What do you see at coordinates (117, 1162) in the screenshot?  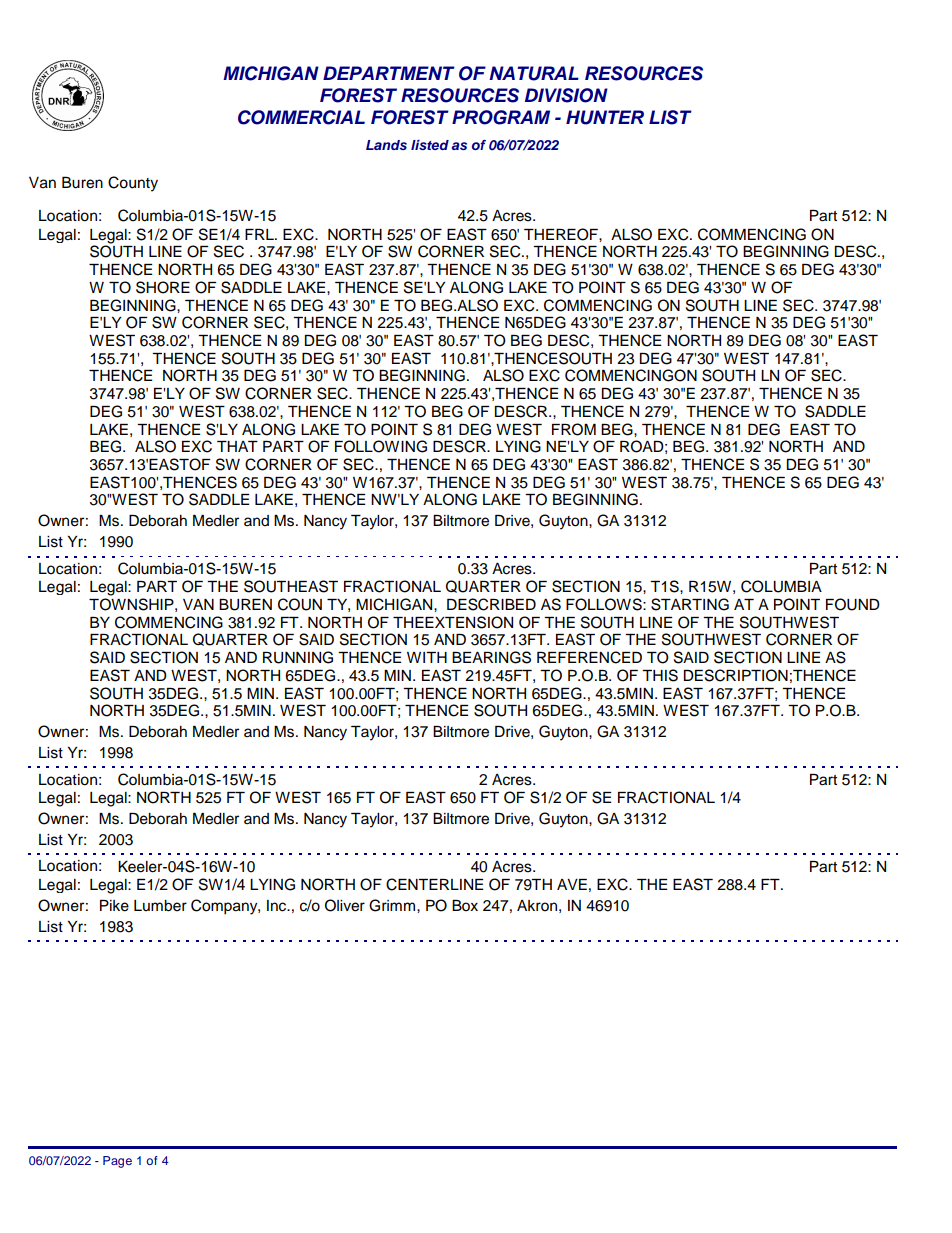 I see `Page` at bounding box center [117, 1162].
